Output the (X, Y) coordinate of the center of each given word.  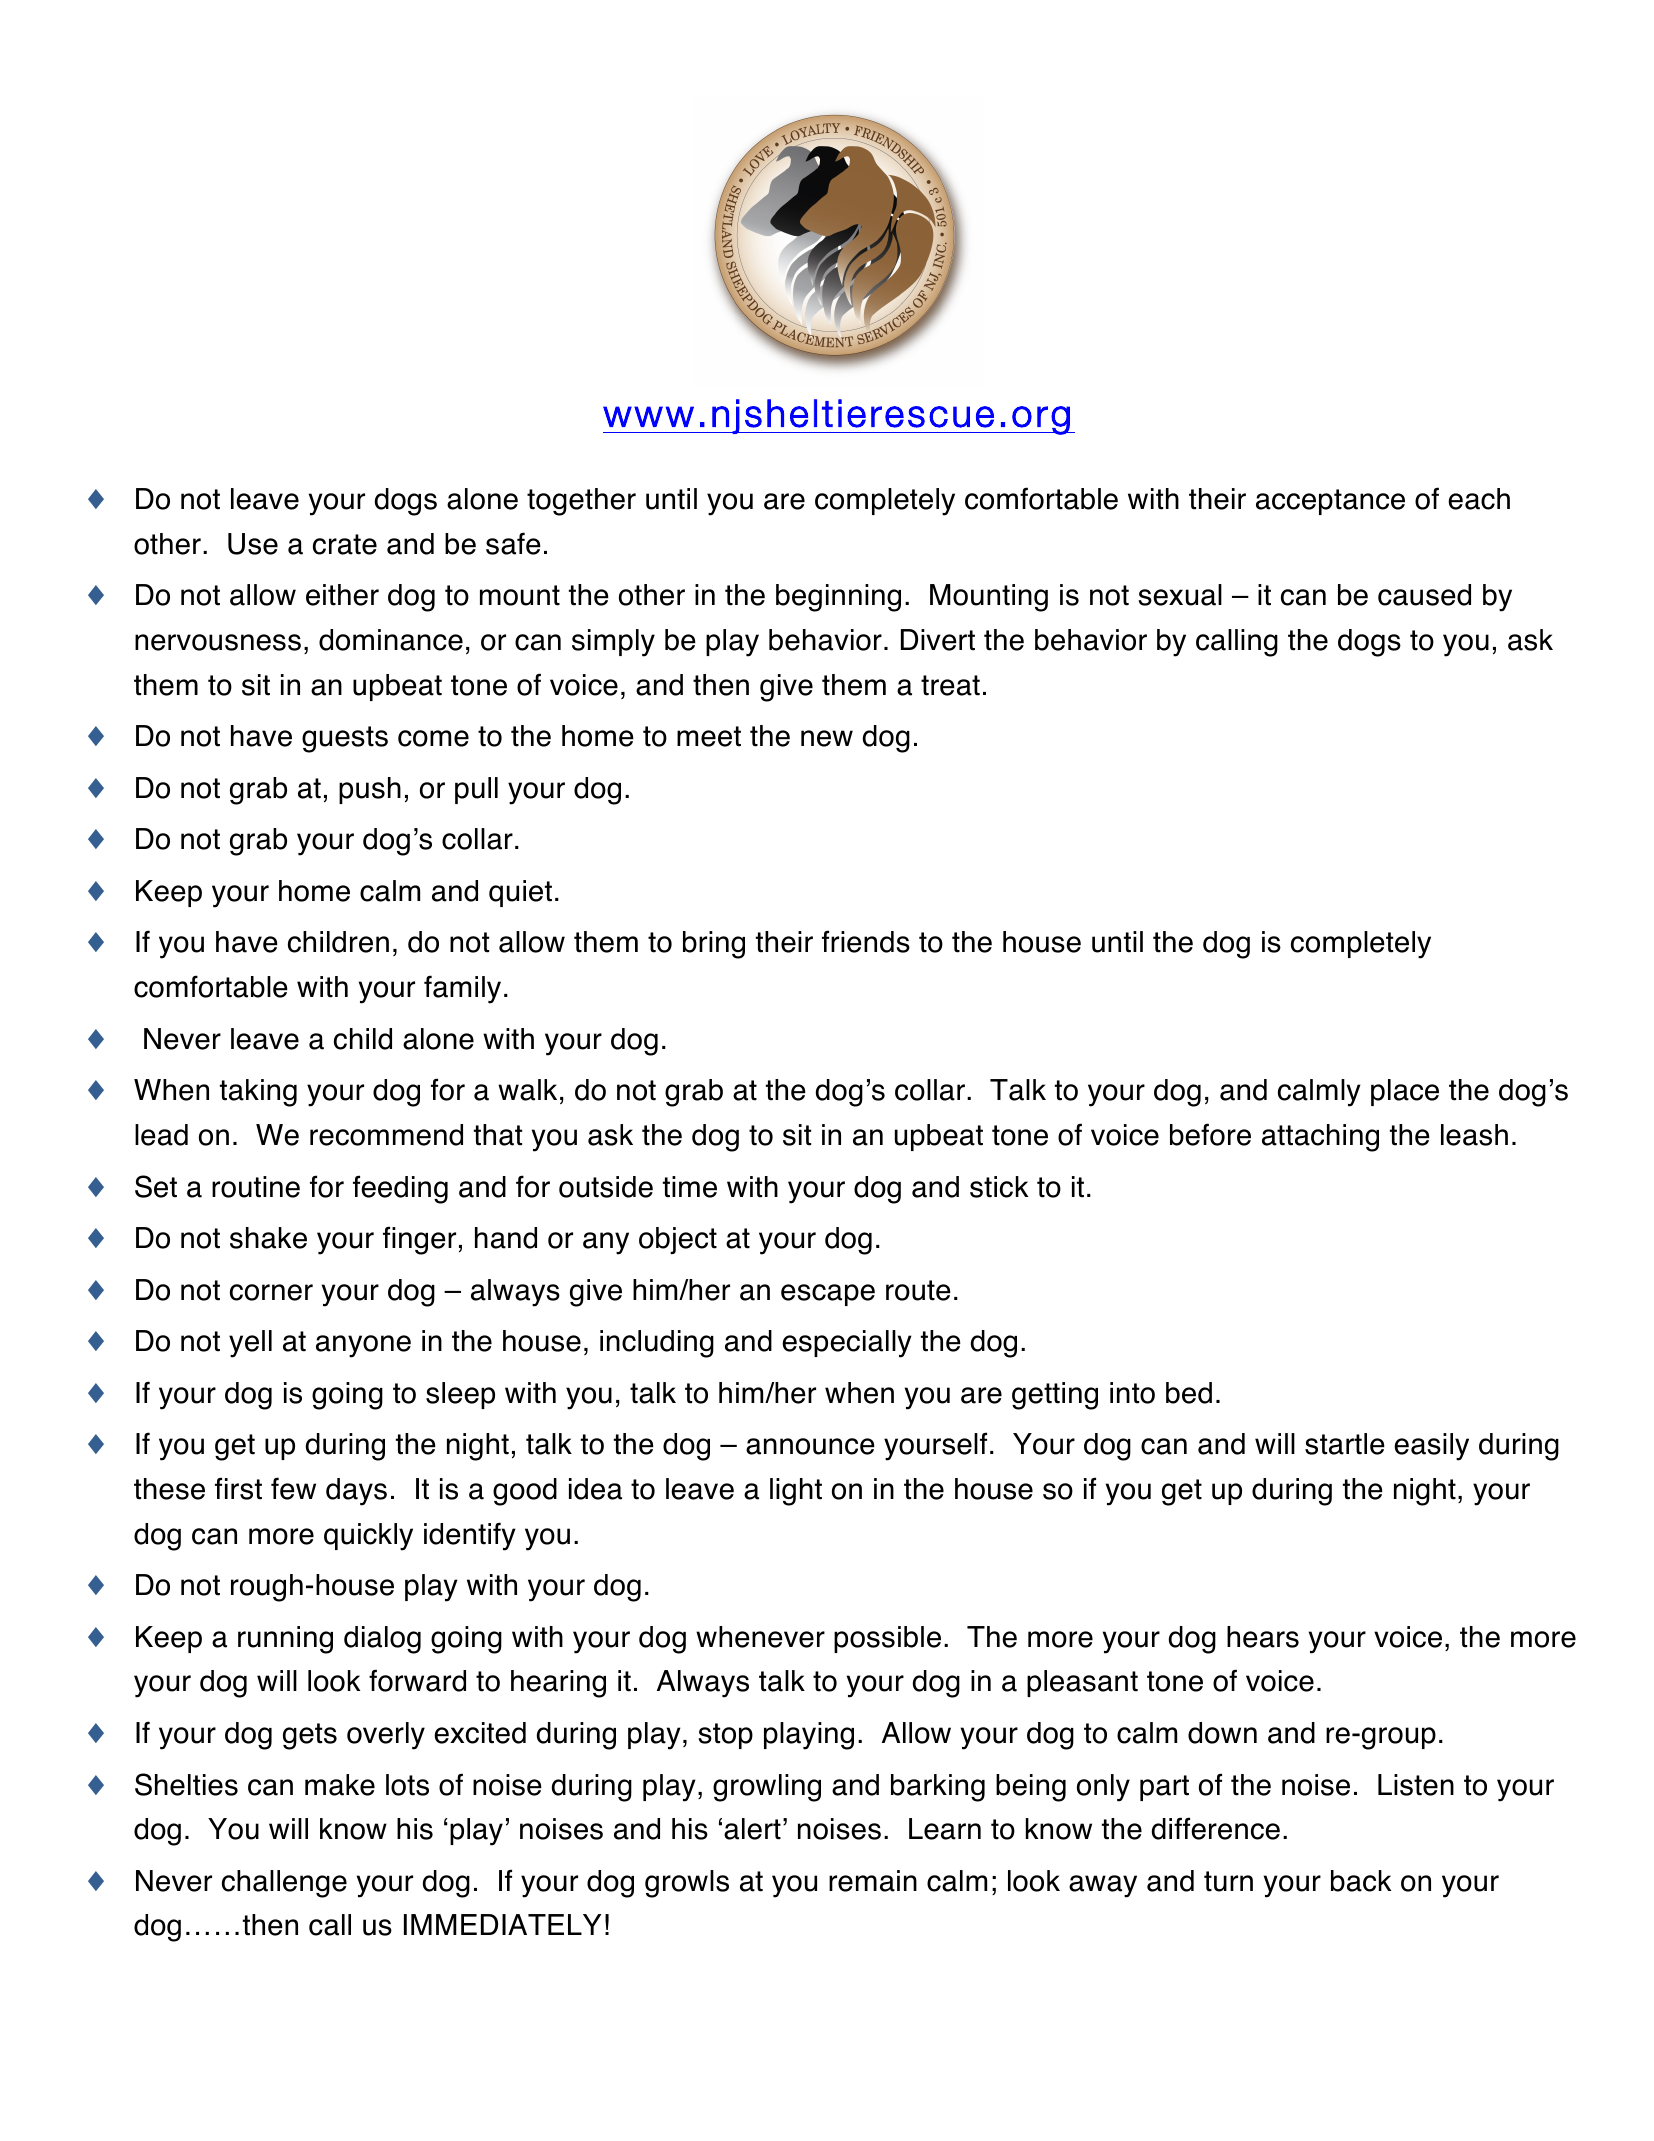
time (690, 1187)
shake (268, 1238)
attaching (1320, 1138)
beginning (838, 598)
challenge (284, 1884)
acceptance (1330, 502)
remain (873, 1881)
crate (345, 544)
